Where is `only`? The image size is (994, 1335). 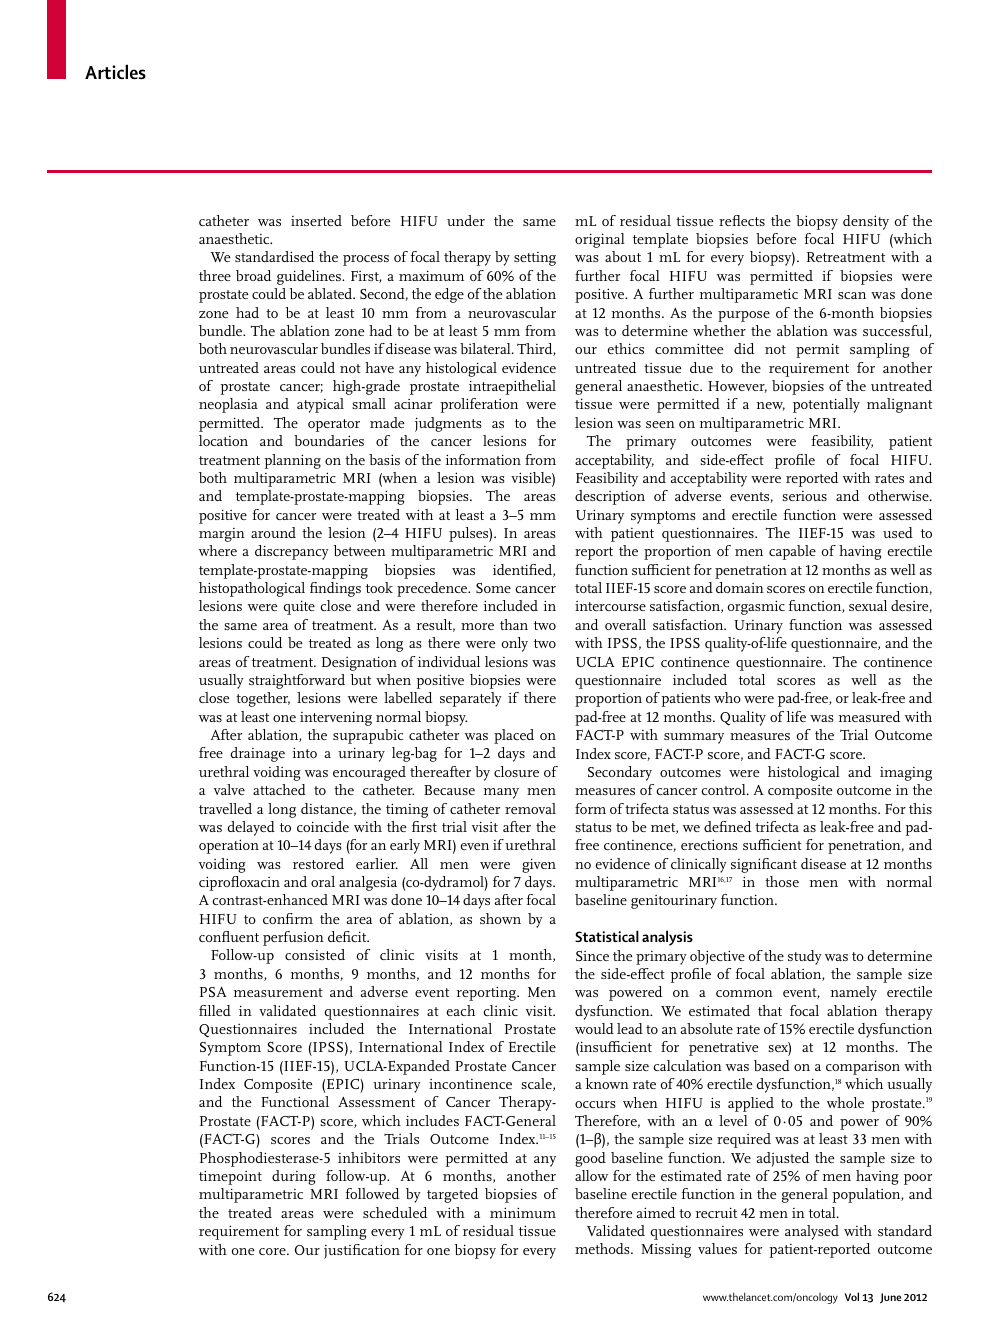 only is located at coordinates (514, 644).
